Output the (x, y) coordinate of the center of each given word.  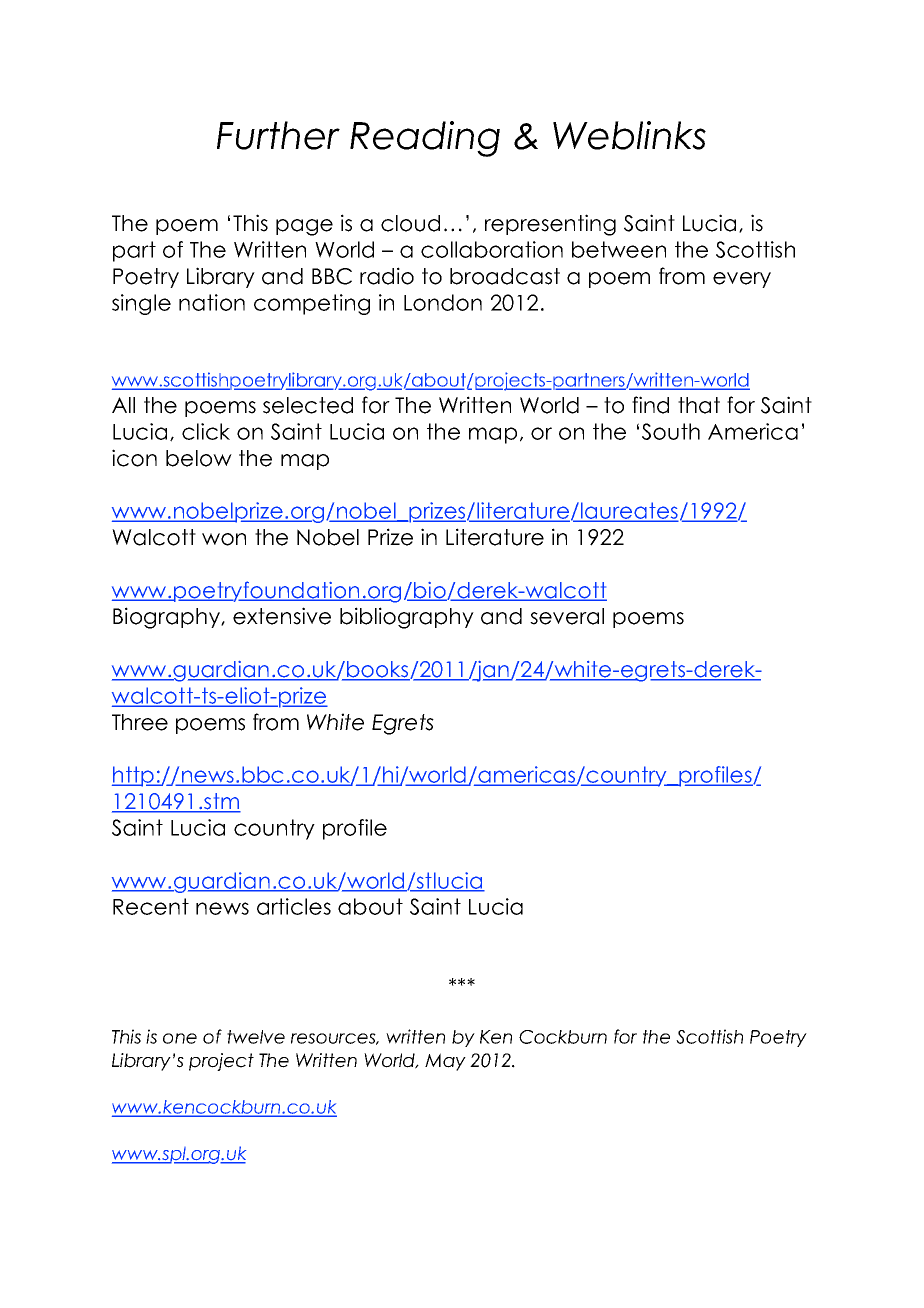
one (180, 1038)
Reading (425, 139)
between (619, 249)
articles (294, 906)
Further (278, 135)
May (445, 1062)
